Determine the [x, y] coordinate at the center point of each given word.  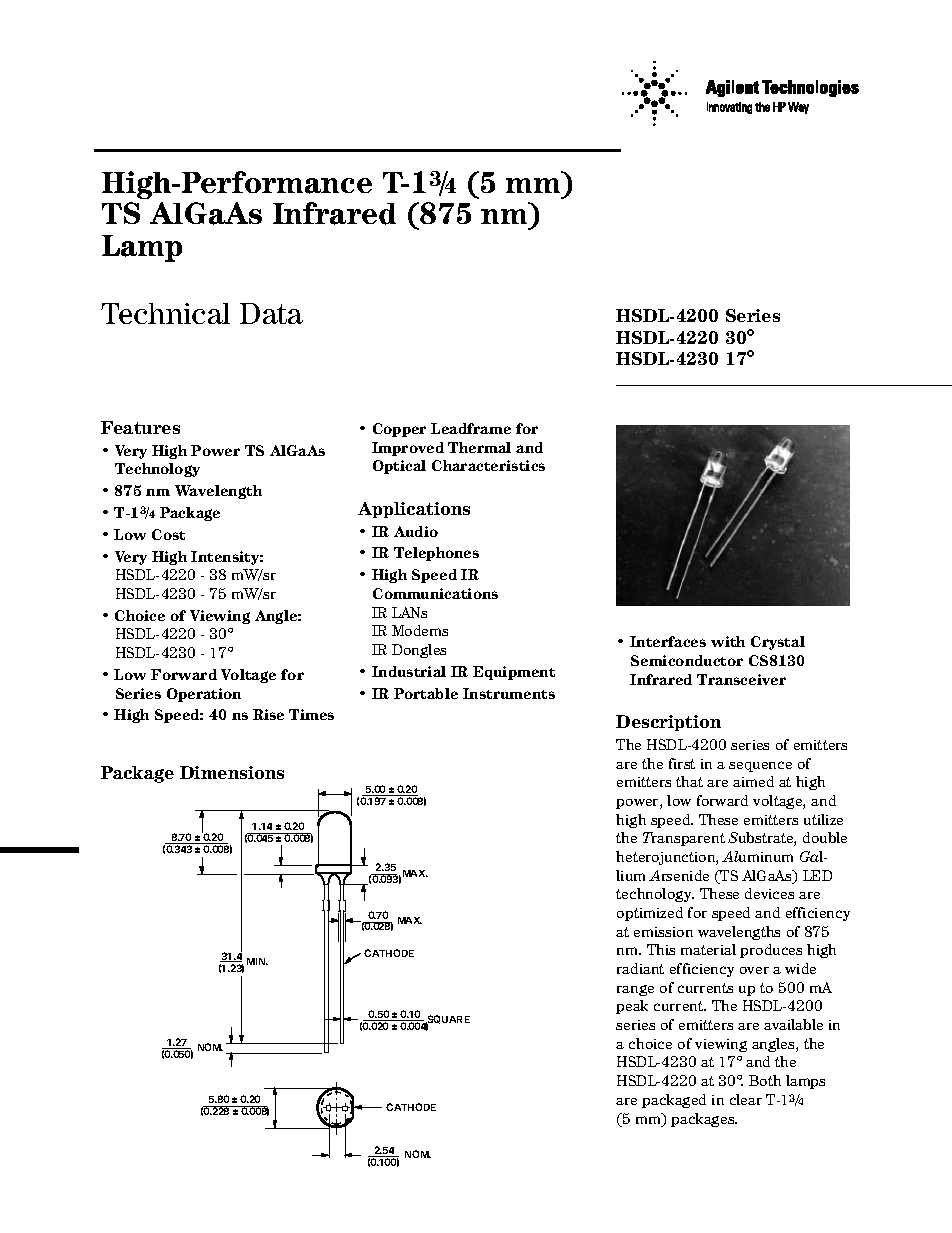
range [635, 990]
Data [271, 313]
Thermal [479, 447]
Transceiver [741, 679]
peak [632, 1007]
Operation [204, 695]
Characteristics [488, 465]
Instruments [509, 693]
